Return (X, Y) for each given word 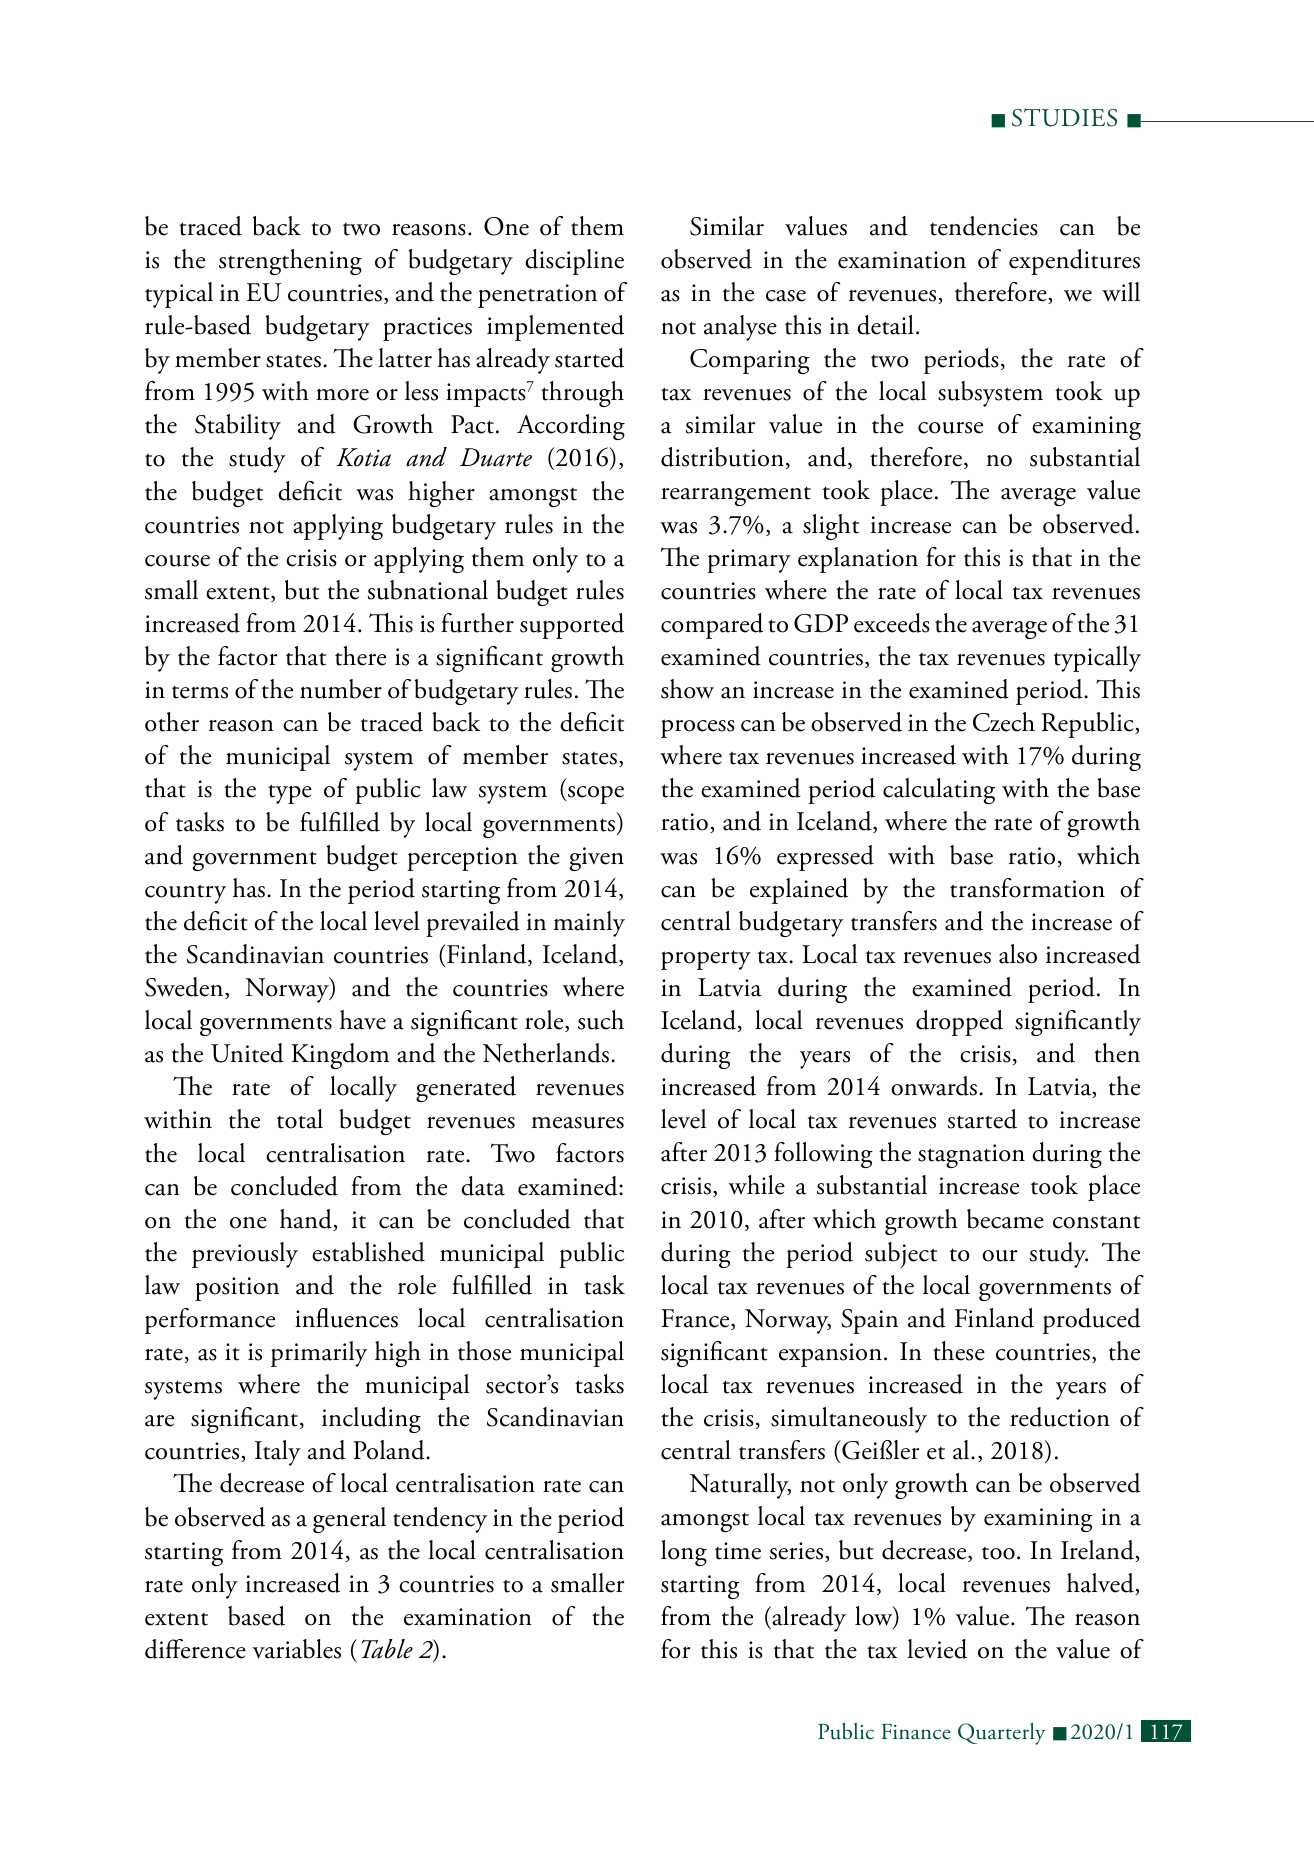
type (290, 794)
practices (427, 329)
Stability (238, 427)
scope (595, 795)
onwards (934, 1086)
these (959, 1351)
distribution (722, 457)
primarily (319, 1354)
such (601, 1020)
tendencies (984, 226)
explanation (858, 560)
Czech (1004, 722)
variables (297, 1649)
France (696, 1319)
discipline (574, 262)
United (247, 1053)
